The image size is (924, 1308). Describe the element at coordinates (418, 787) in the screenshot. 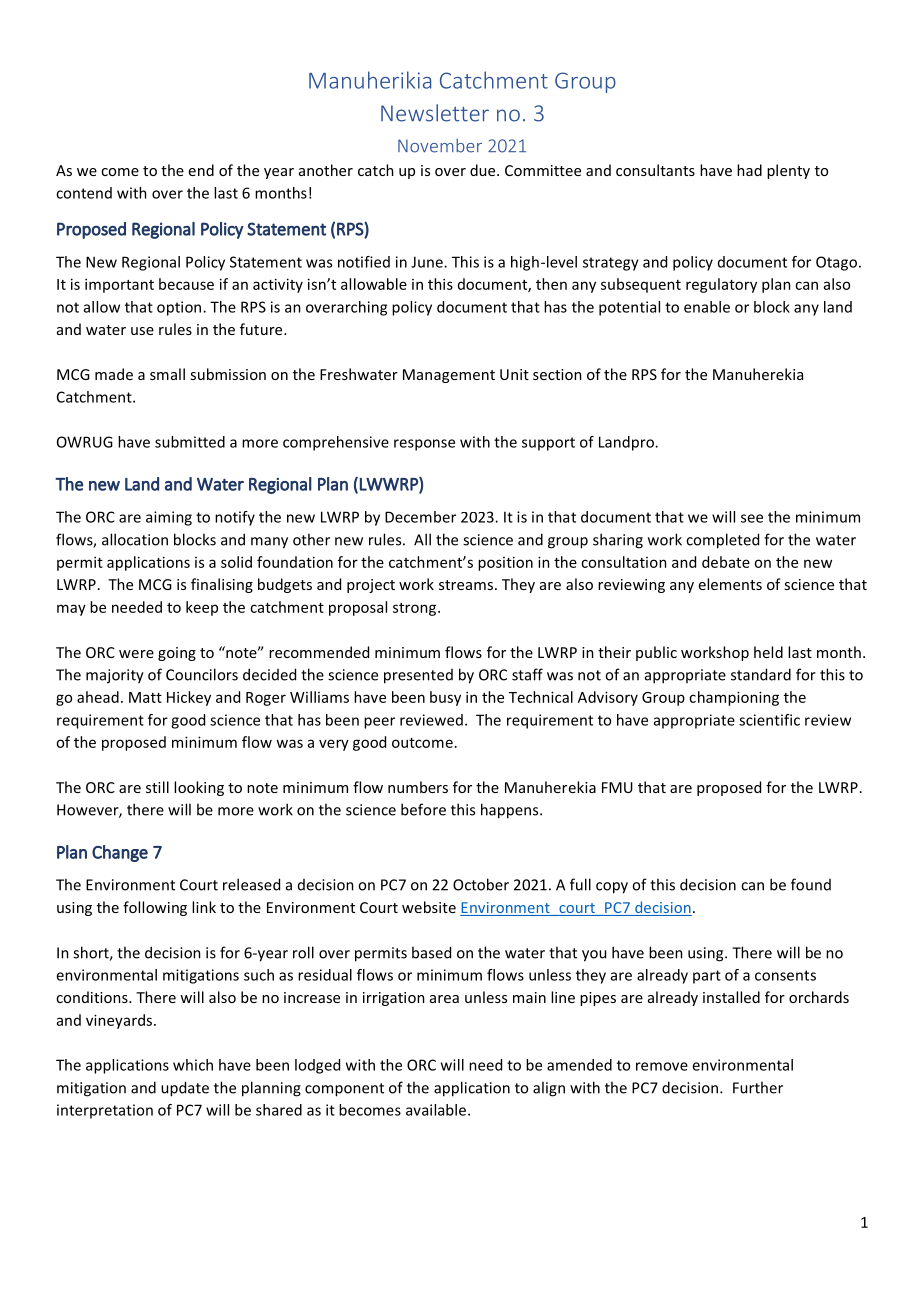

I see `numbers` at that location.
